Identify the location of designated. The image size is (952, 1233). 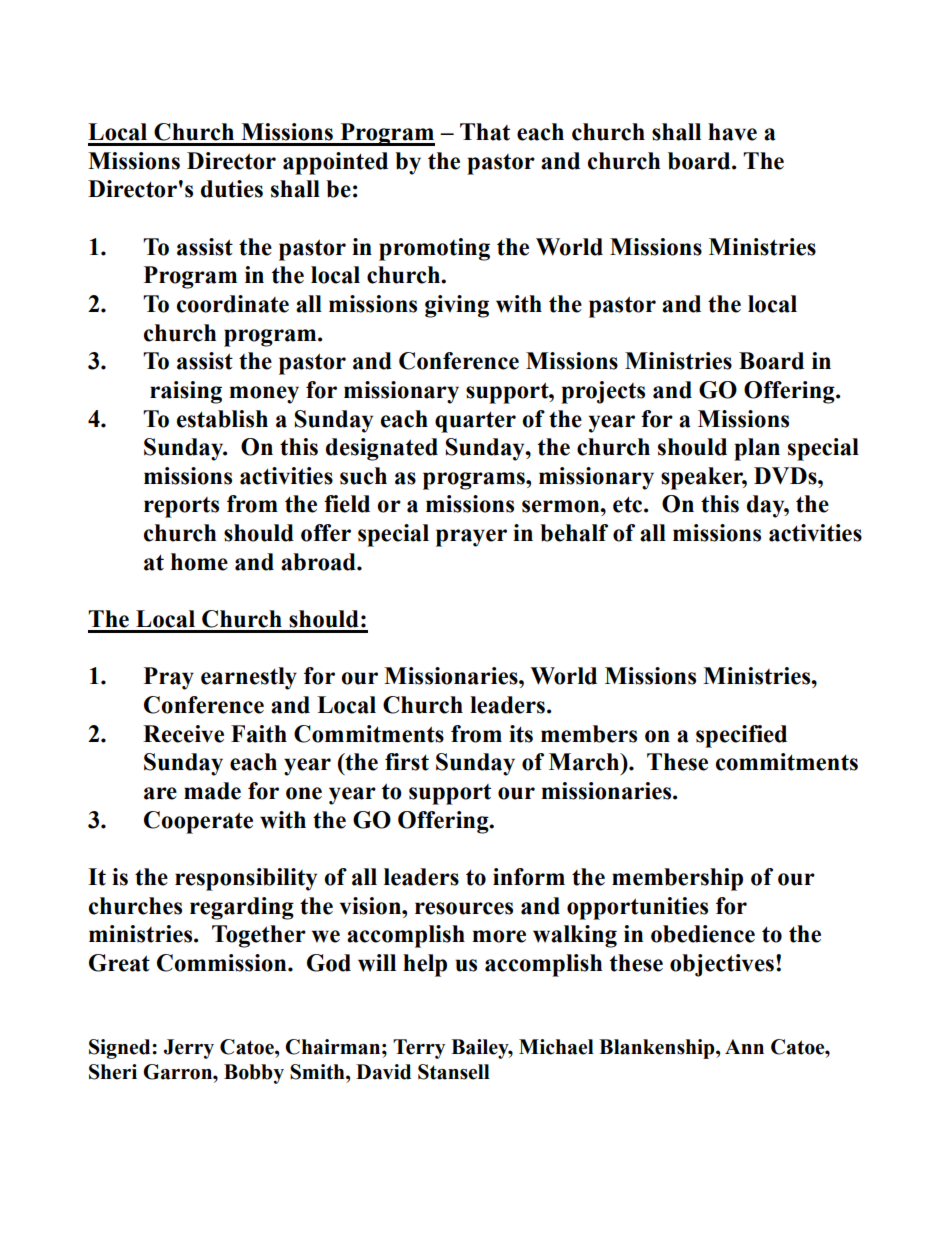
(382, 449).
